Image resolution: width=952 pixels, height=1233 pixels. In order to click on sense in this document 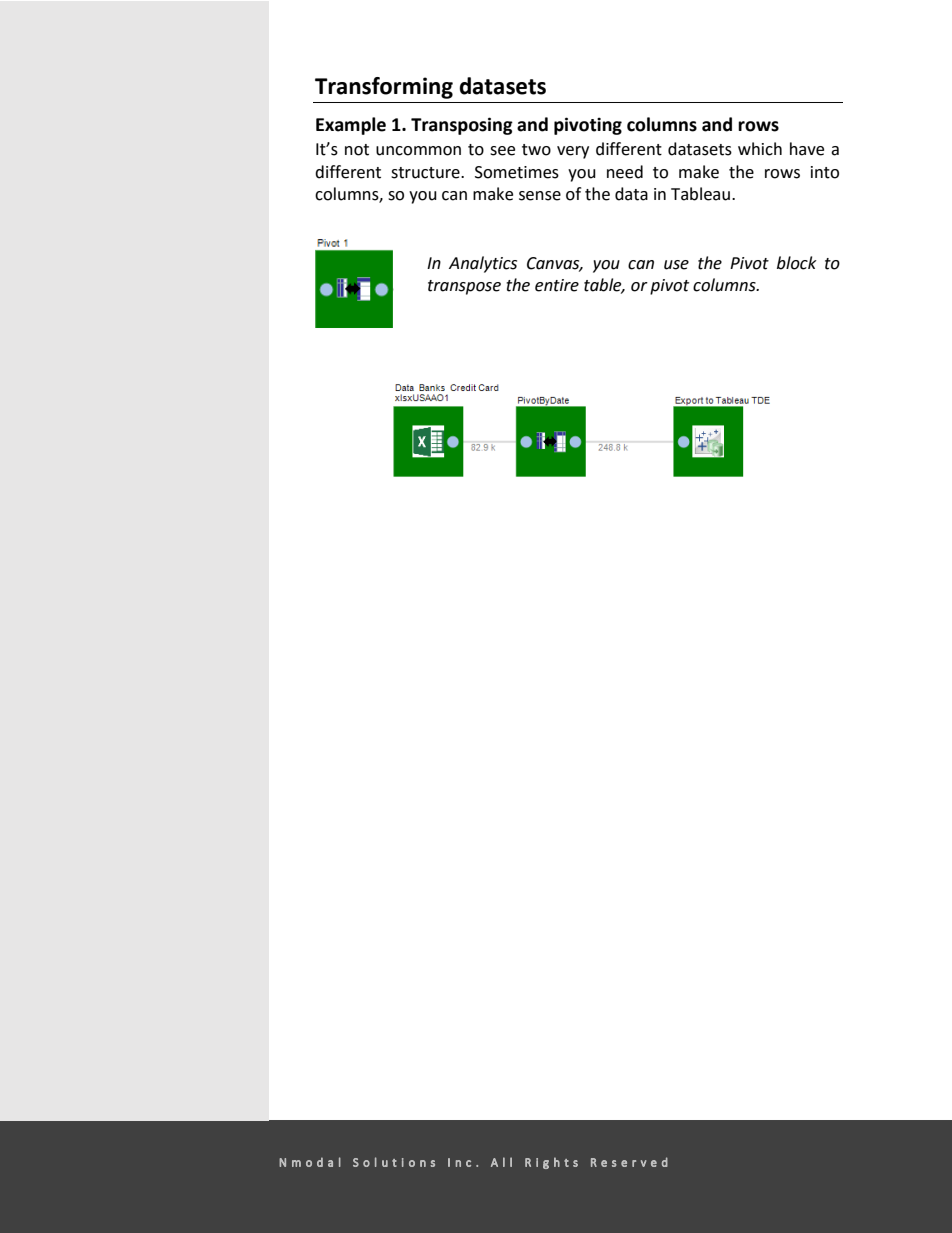, I will do `click(540, 196)`.
